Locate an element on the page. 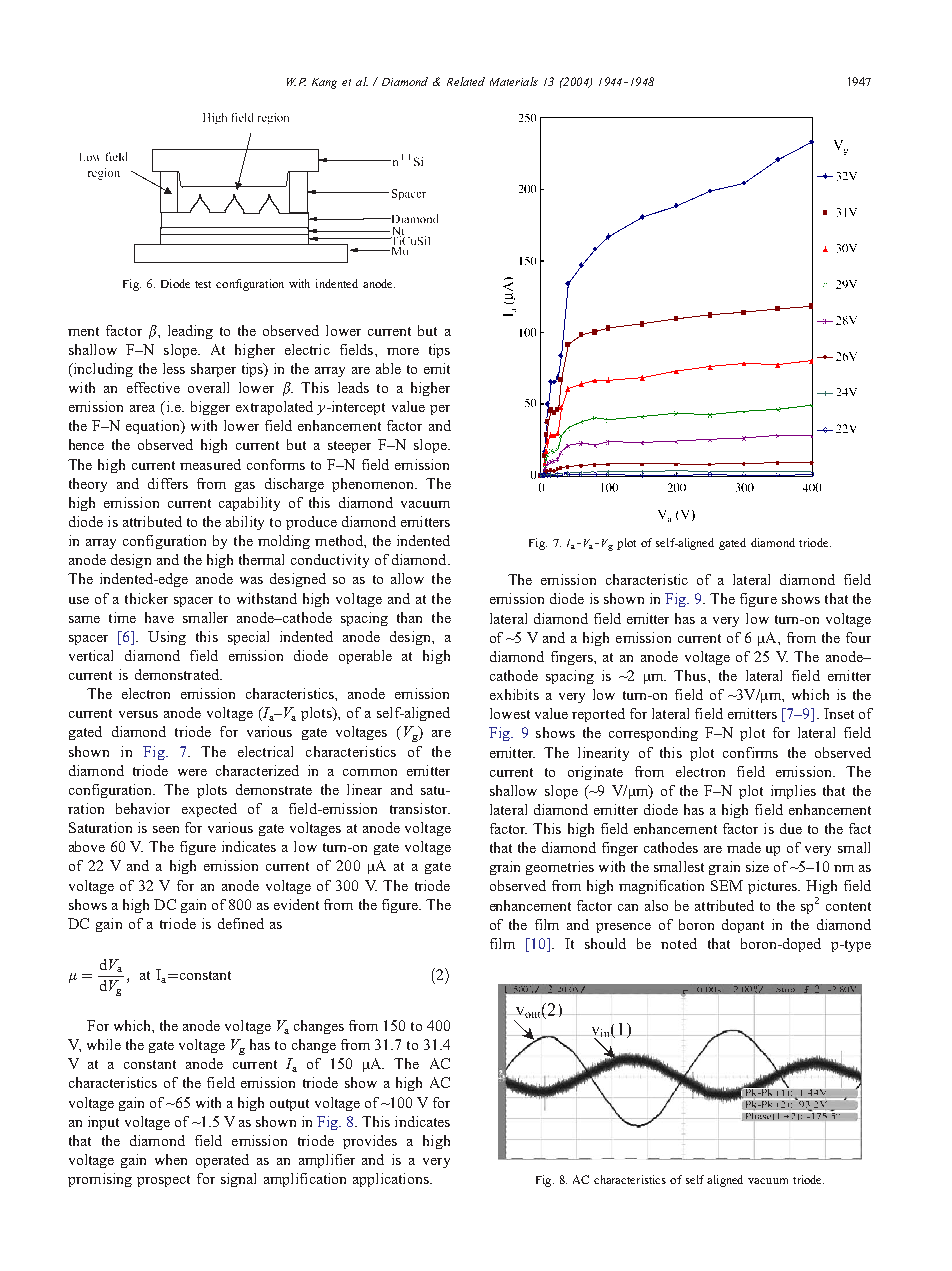 The width and height of the image is (952, 1271). Related is located at coordinates (466, 81).
